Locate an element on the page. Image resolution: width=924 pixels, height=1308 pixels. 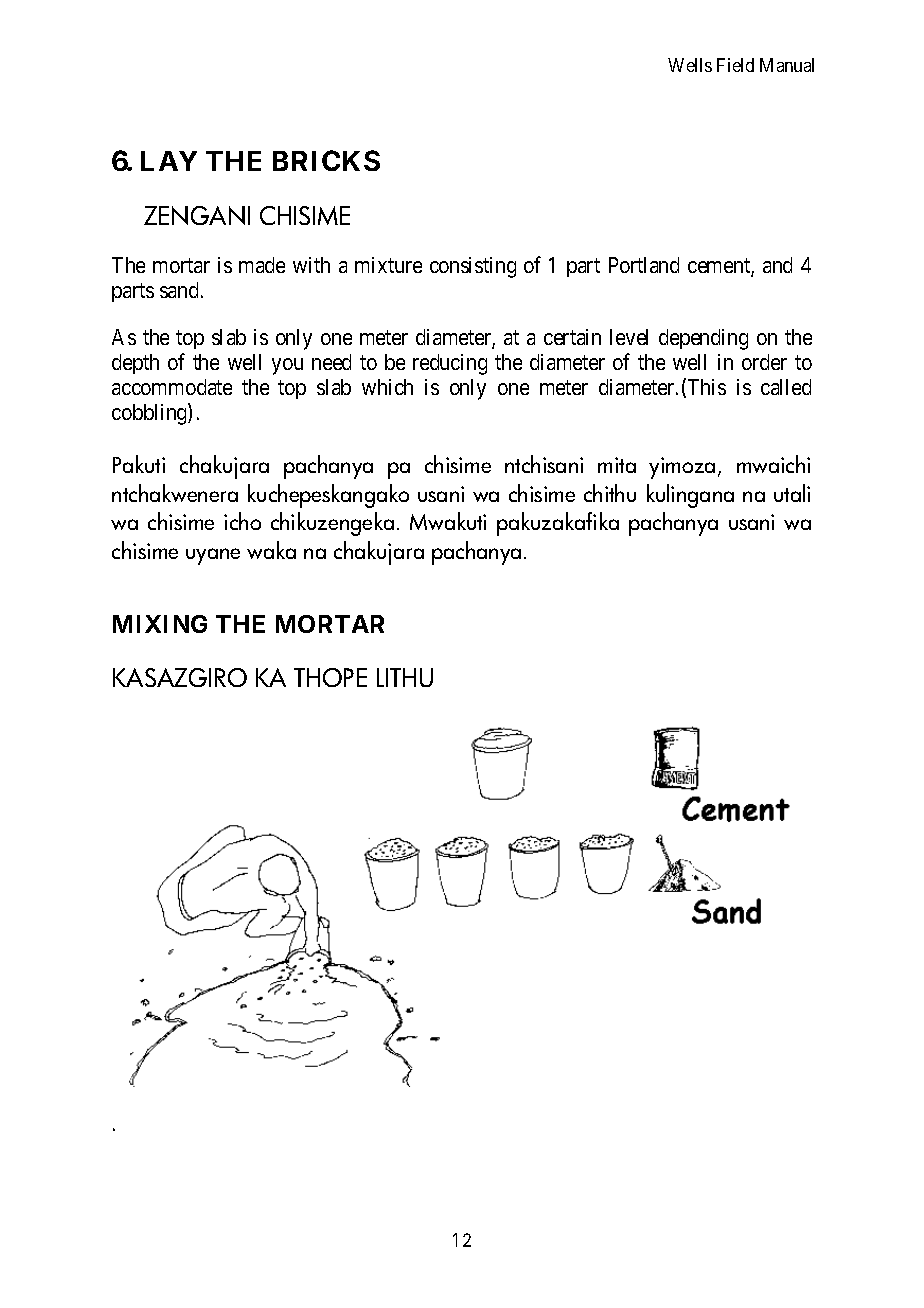
consisting is located at coordinates (473, 267).
